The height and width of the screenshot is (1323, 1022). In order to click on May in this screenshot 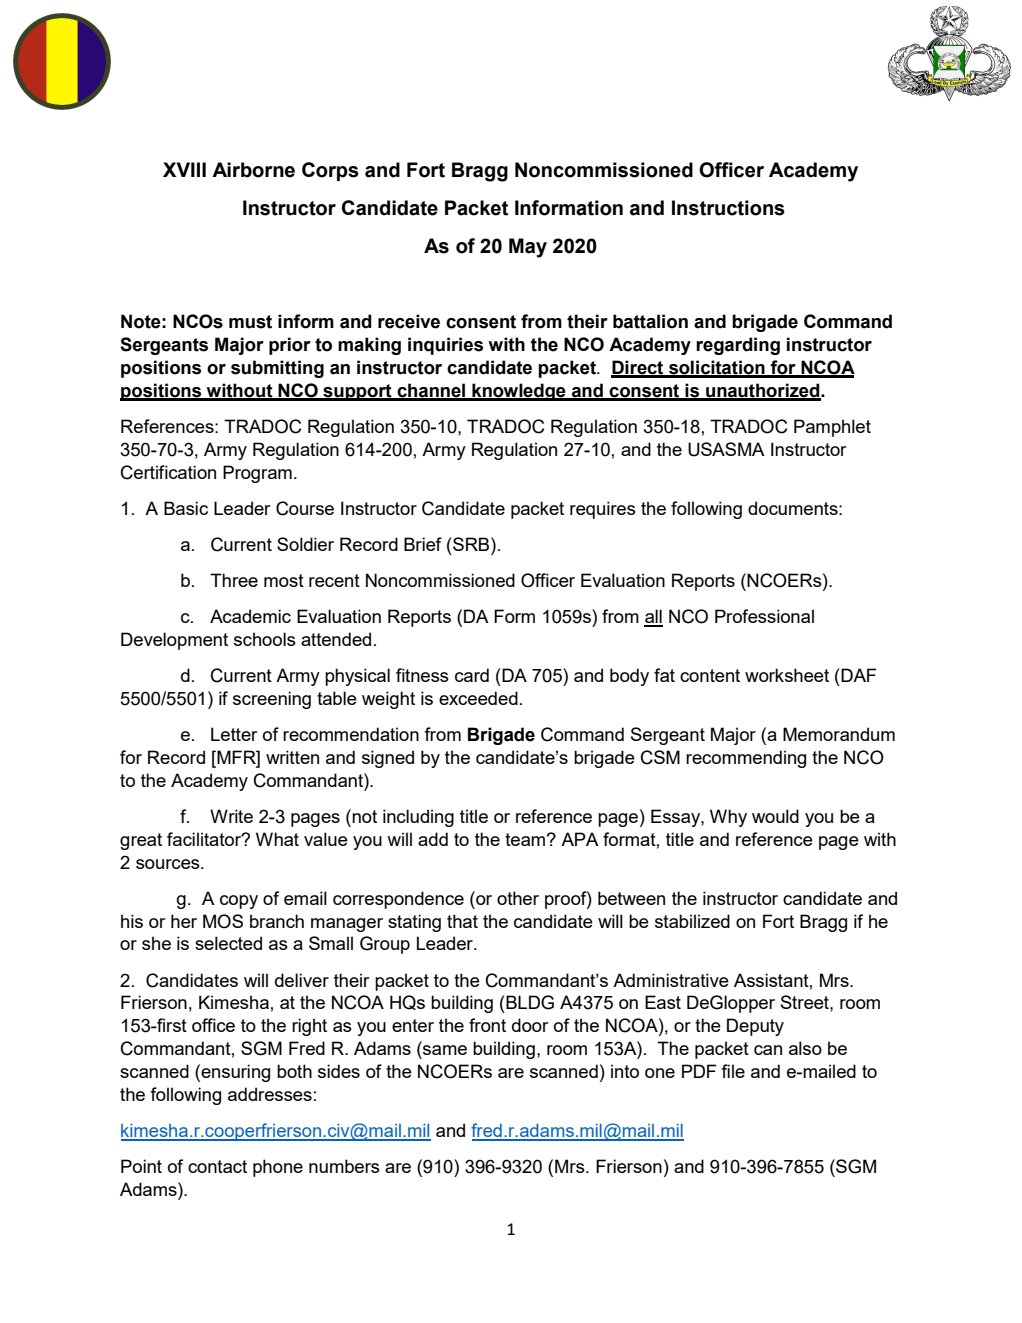, I will do `click(528, 248)`.
